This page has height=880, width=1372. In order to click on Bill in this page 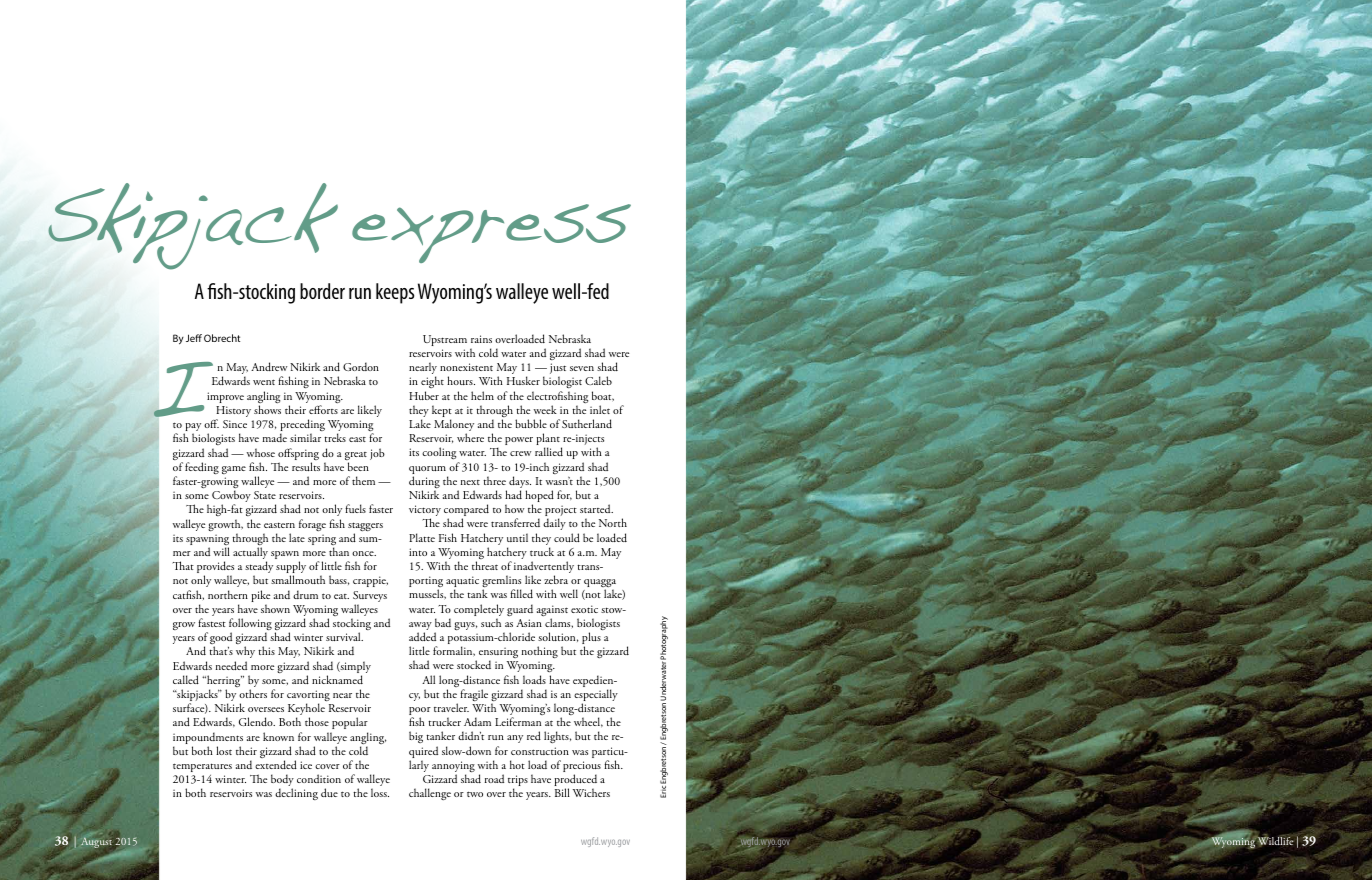, I will do `click(562, 792)`.
